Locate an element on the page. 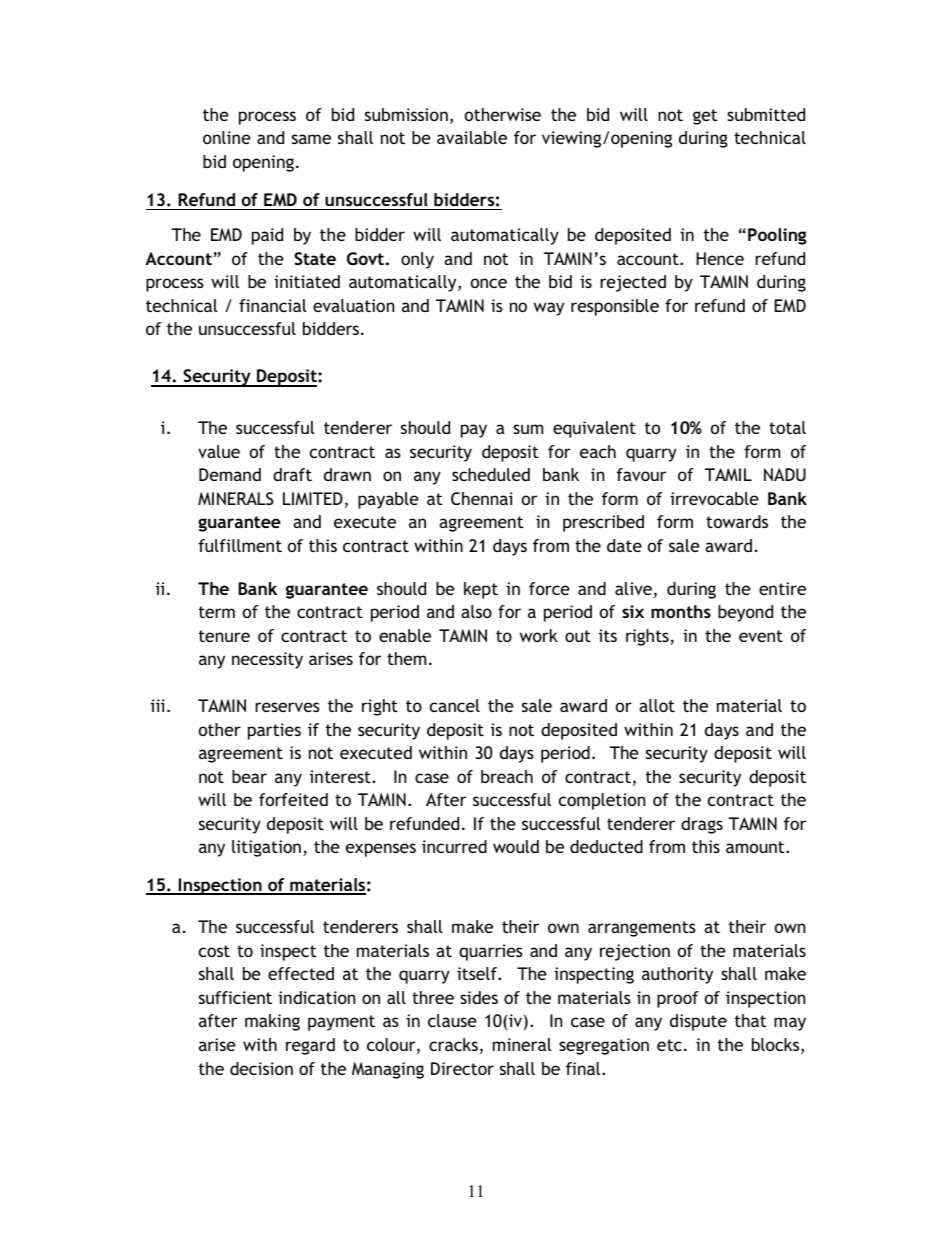  decision is located at coordinates (261, 1068).
